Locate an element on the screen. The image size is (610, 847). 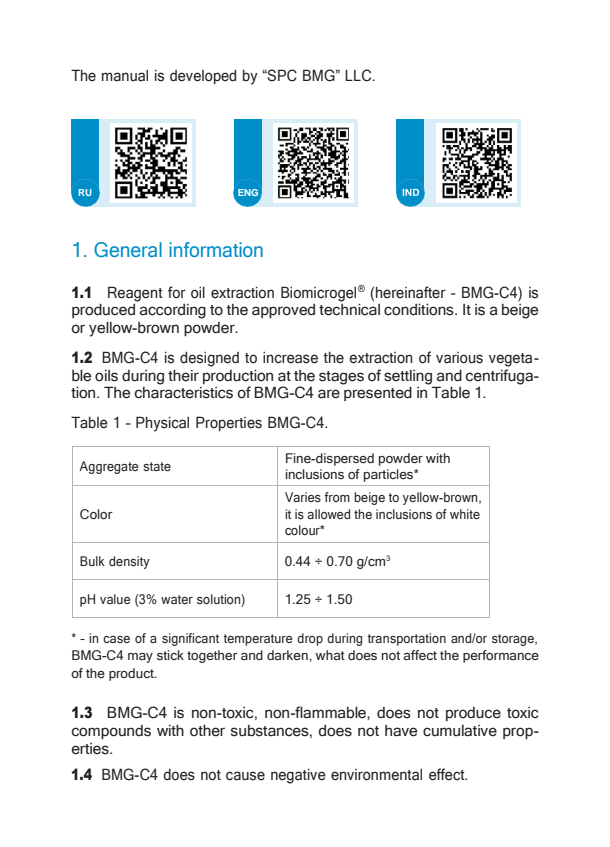
value is located at coordinates (115, 599).
